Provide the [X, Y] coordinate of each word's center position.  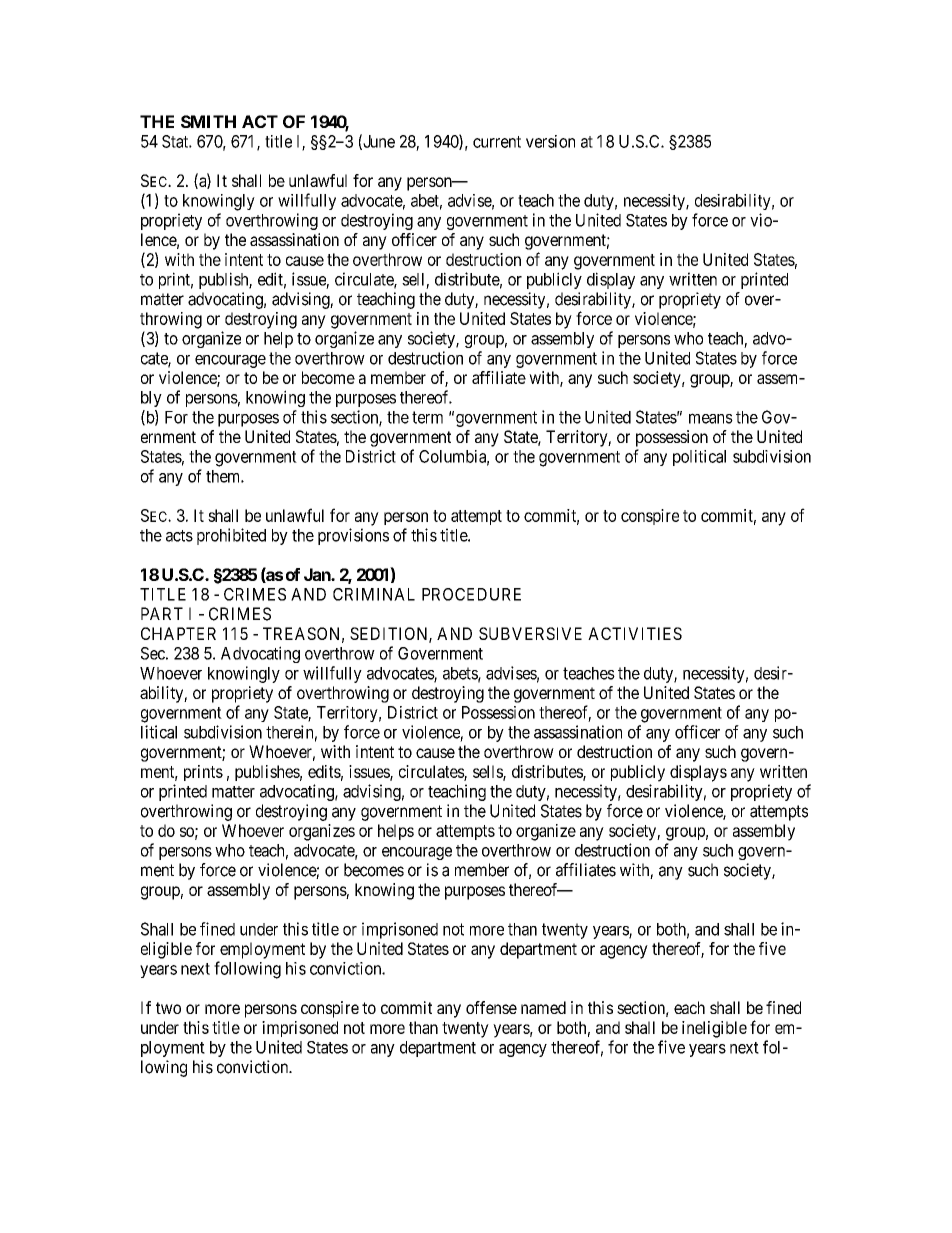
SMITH [208, 121]
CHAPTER [178, 633]
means [711, 418]
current [497, 142]
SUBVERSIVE [530, 633]
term [427, 417]
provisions [353, 536]
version [550, 141]
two [168, 1008]
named [543, 1007]
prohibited [231, 536]
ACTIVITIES [635, 633]
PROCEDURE [471, 594]
